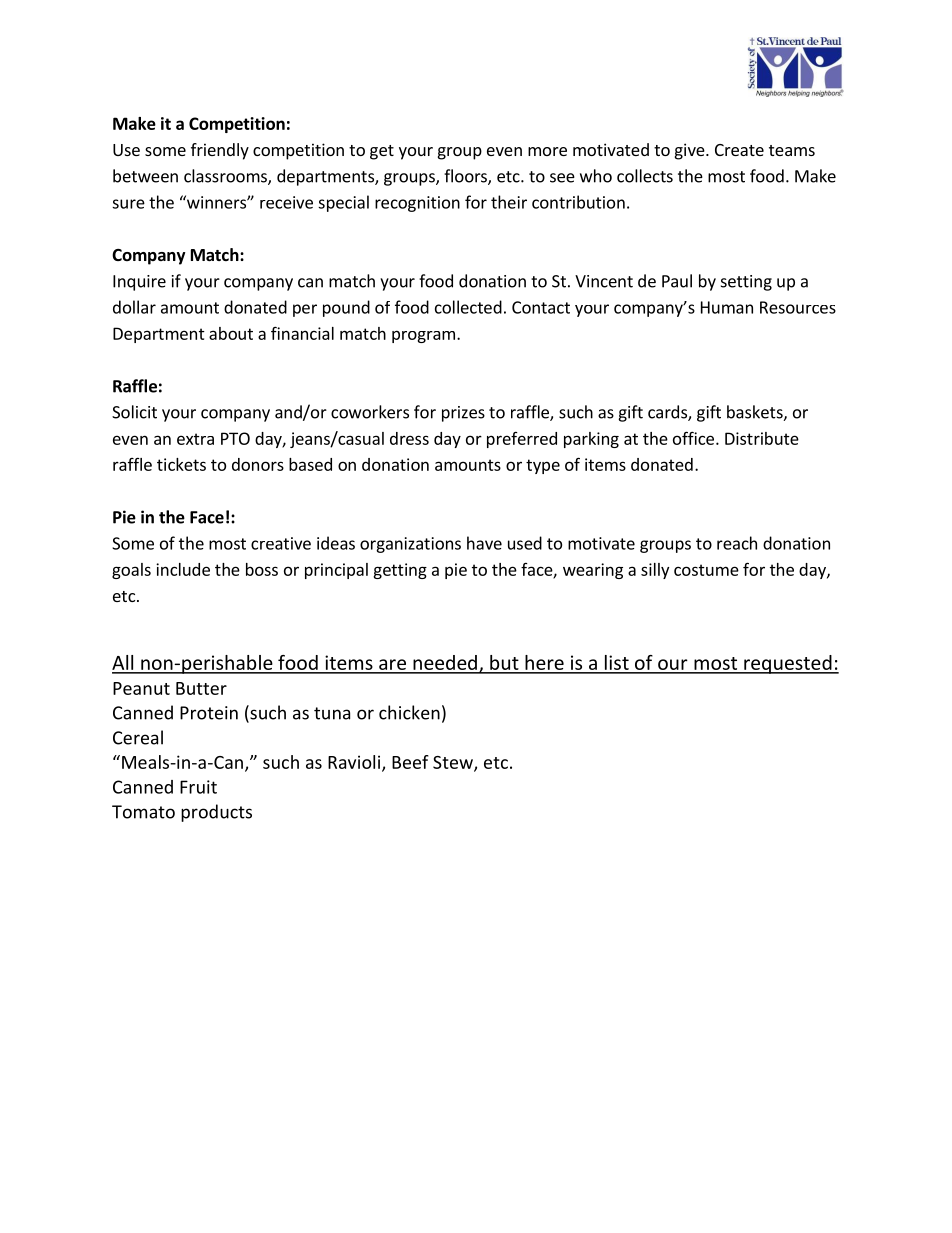  I want to click on classrooms, so click(226, 177).
